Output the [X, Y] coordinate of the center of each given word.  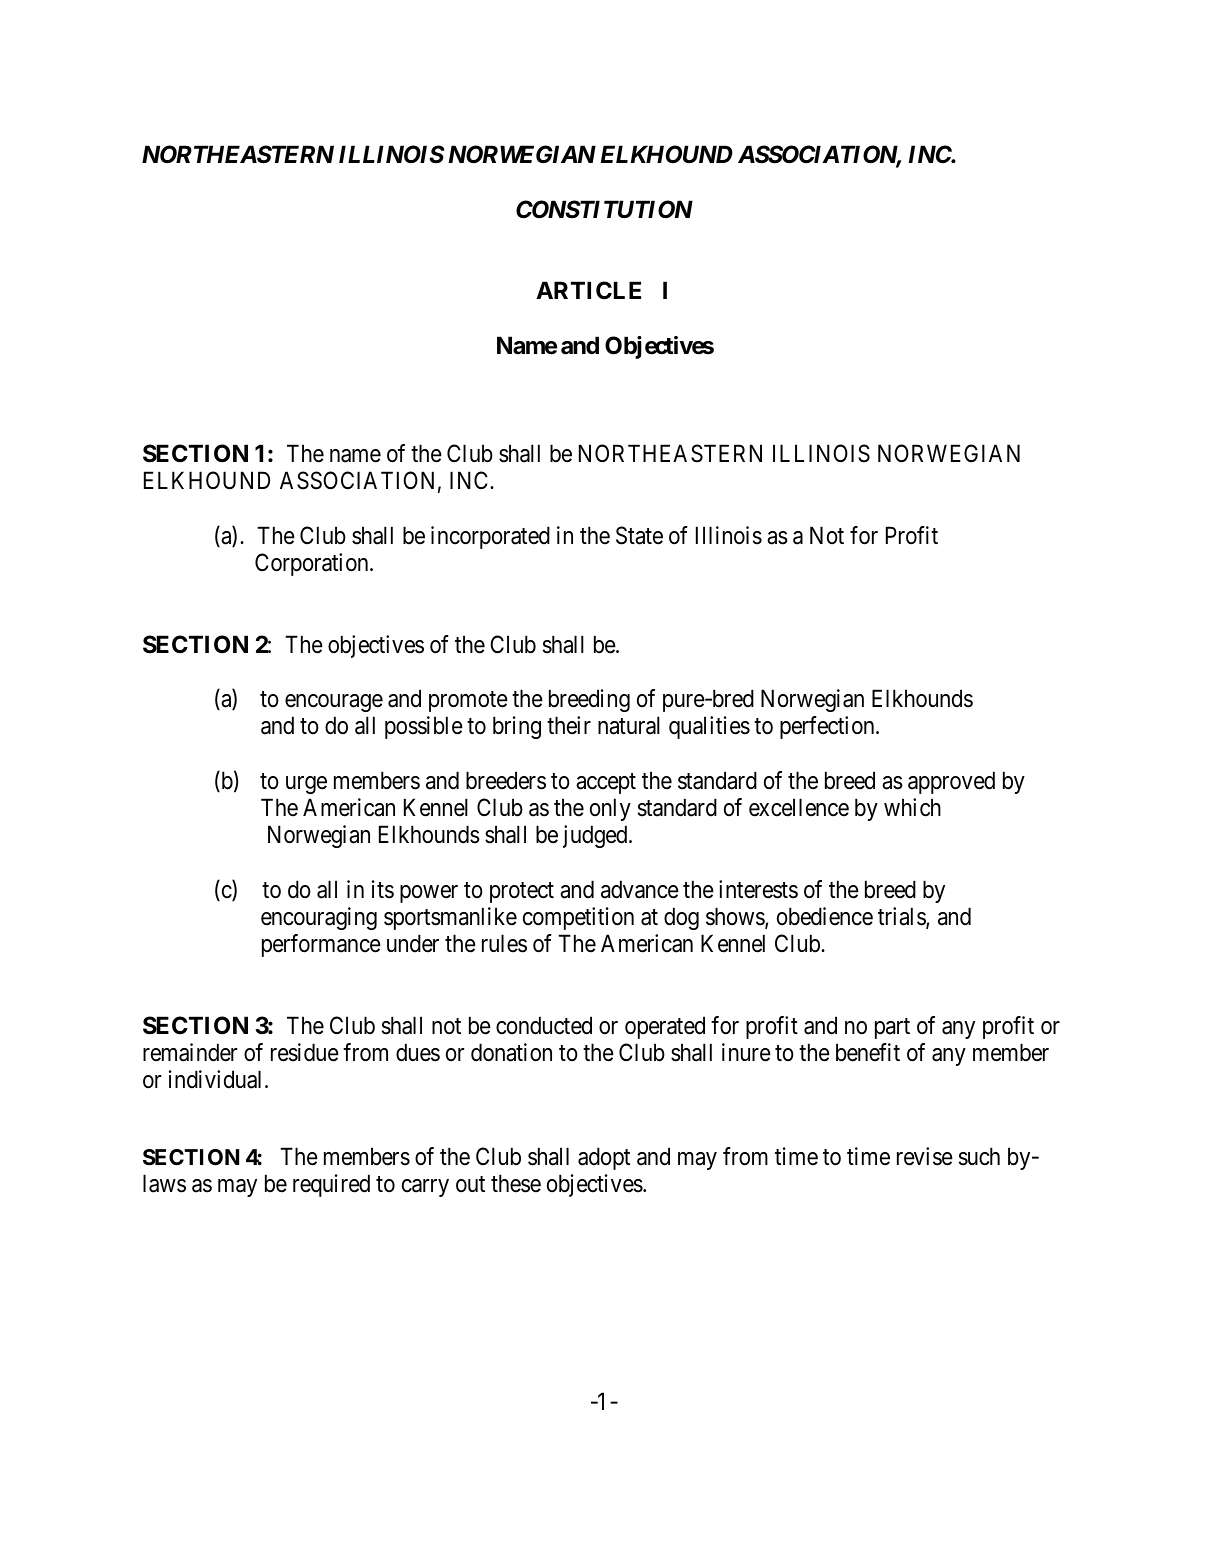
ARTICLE [588, 290]
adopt [604, 1158]
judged [596, 836]
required [331, 1185]
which [912, 807]
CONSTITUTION [604, 209]
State [639, 535]
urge [306, 785]
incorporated [490, 537]
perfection [828, 727]
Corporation [313, 564]
